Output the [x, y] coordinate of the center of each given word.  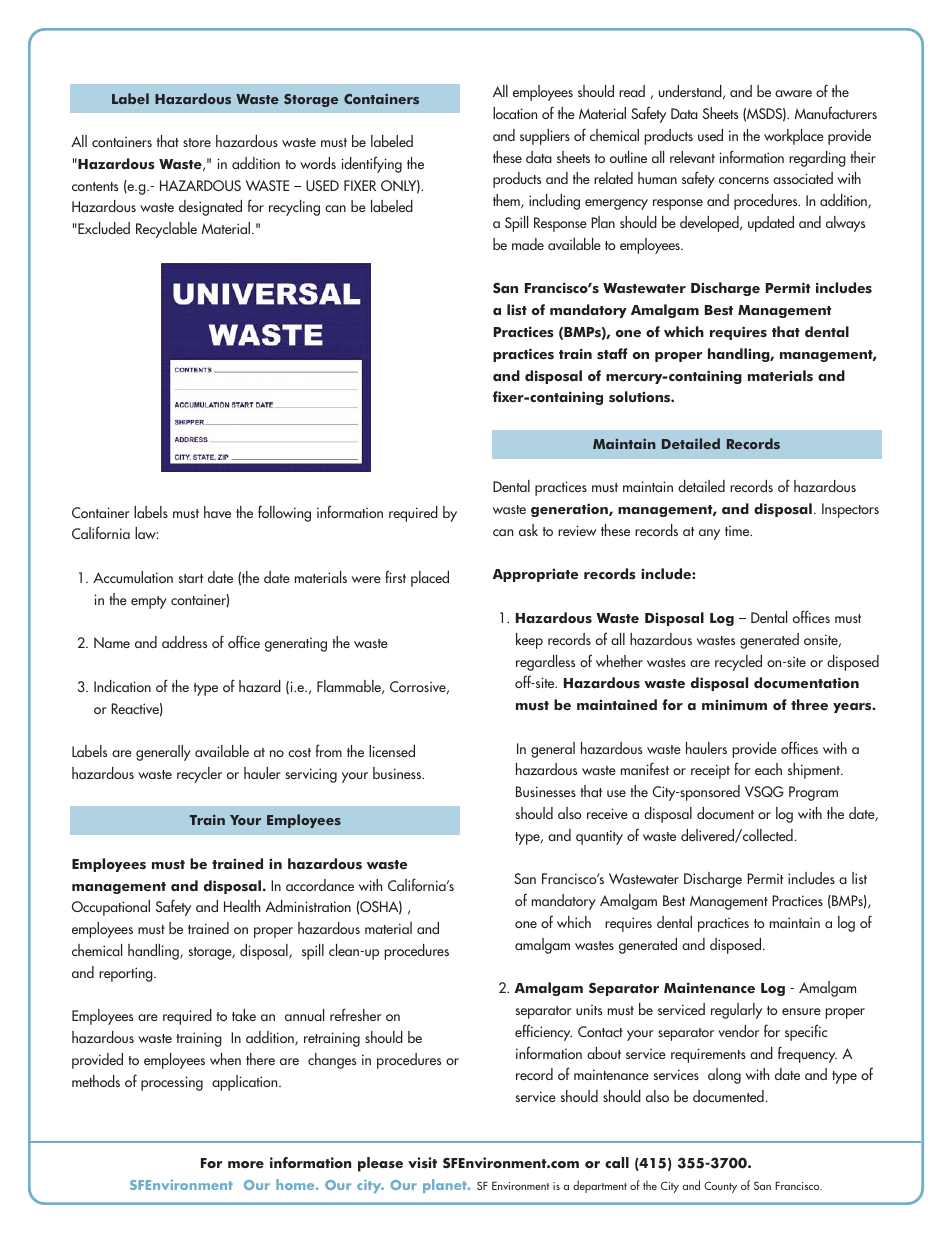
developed [710, 224]
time [738, 531]
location [515, 113]
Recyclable [166, 230]
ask [528, 530]
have [217, 512]
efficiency [543, 1032]
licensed [392, 751]
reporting [127, 974]
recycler [199, 775]
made [528, 244]
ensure [801, 1011]
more [246, 1164]
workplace [794, 137]
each [768, 769]
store [197, 142]
